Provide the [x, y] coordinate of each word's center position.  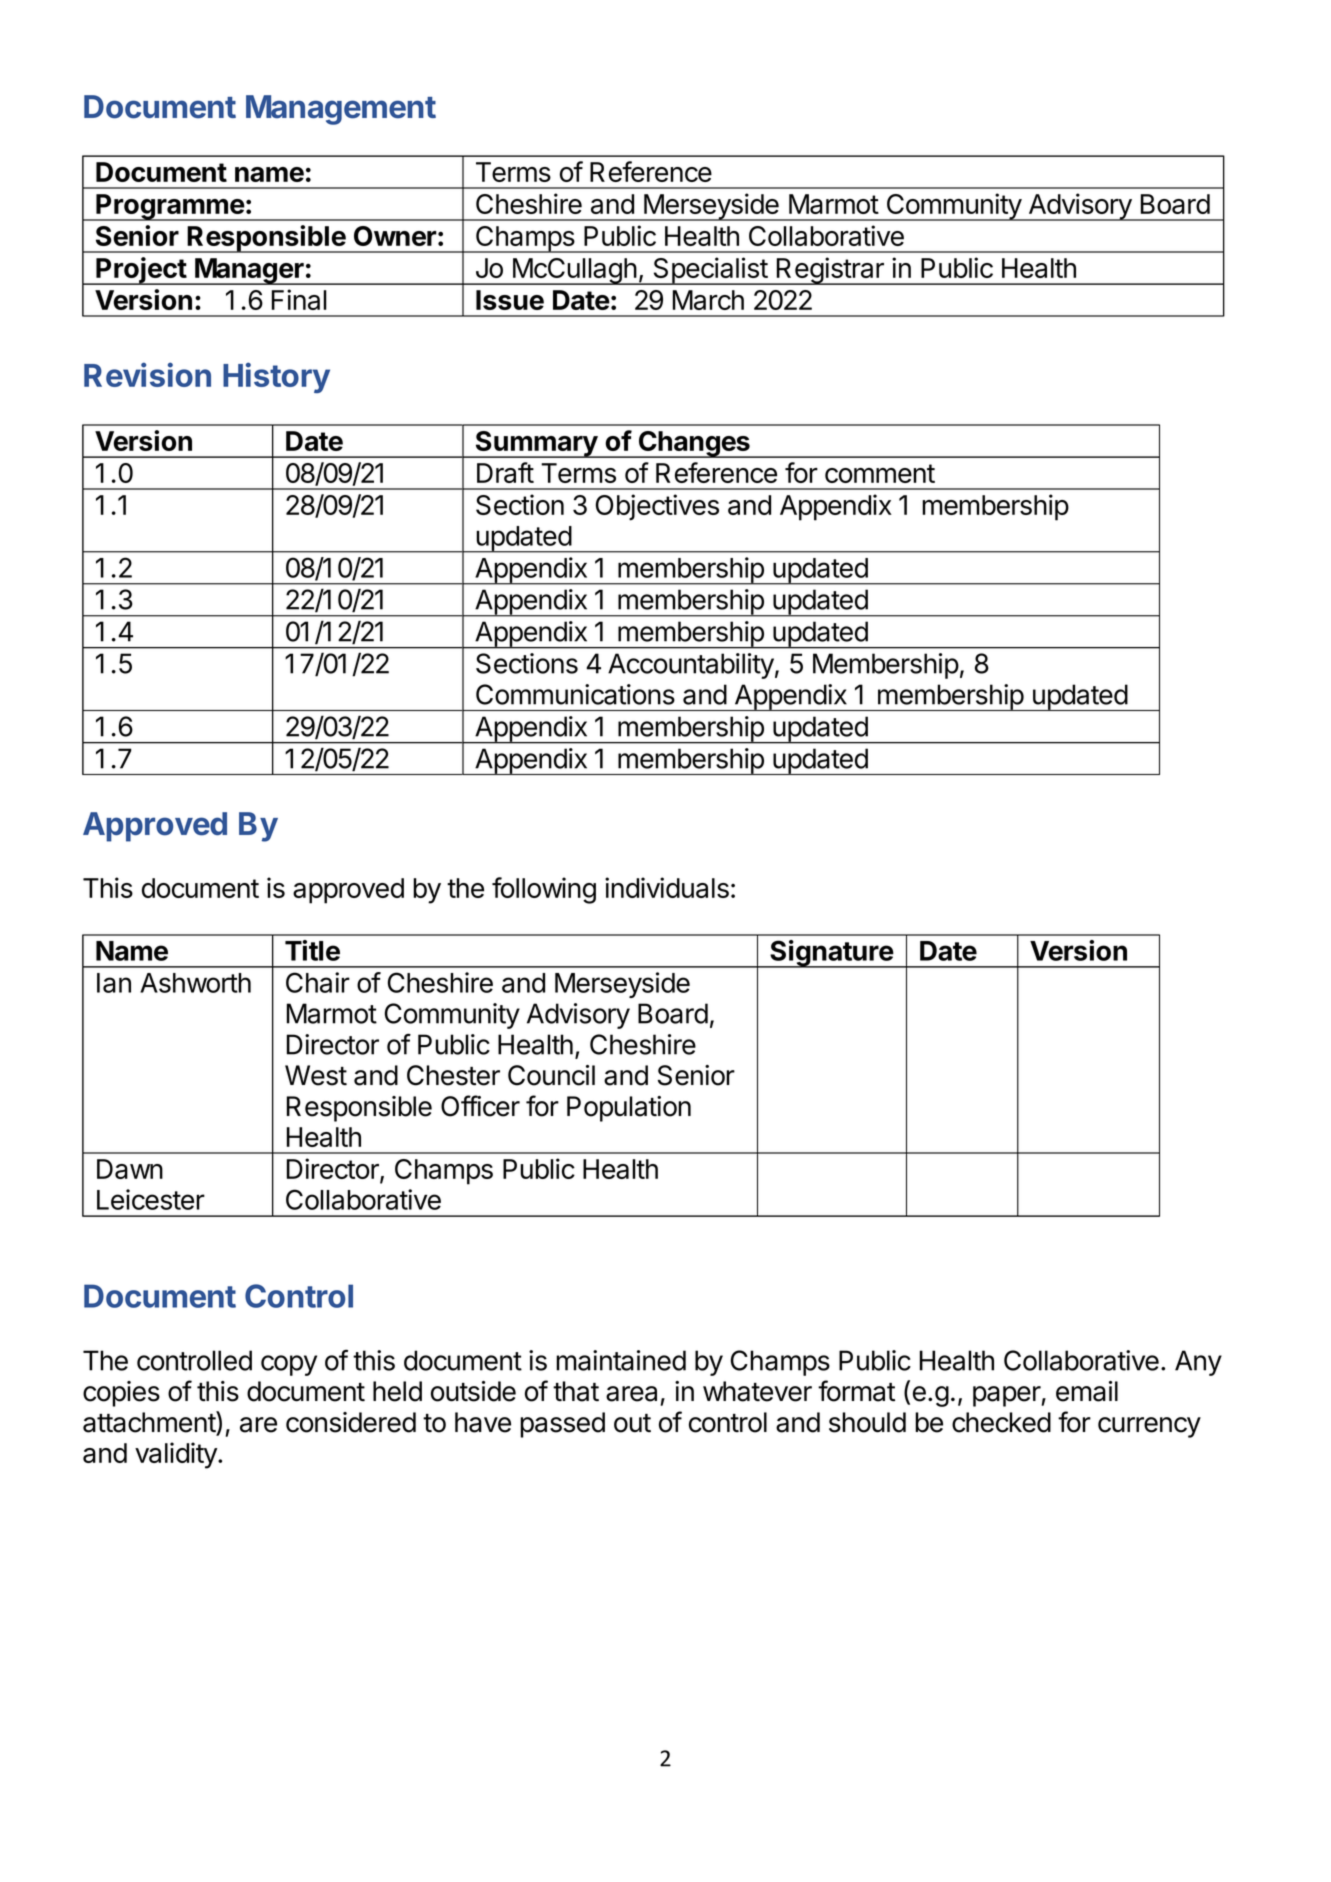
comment [880, 473]
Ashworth [195, 983]
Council [551, 1075]
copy [289, 1365]
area [631, 1394]
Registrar [830, 271]
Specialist [710, 271]
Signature [831, 954]
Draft [505, 472]
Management [341, 110]
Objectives [657, 507]
